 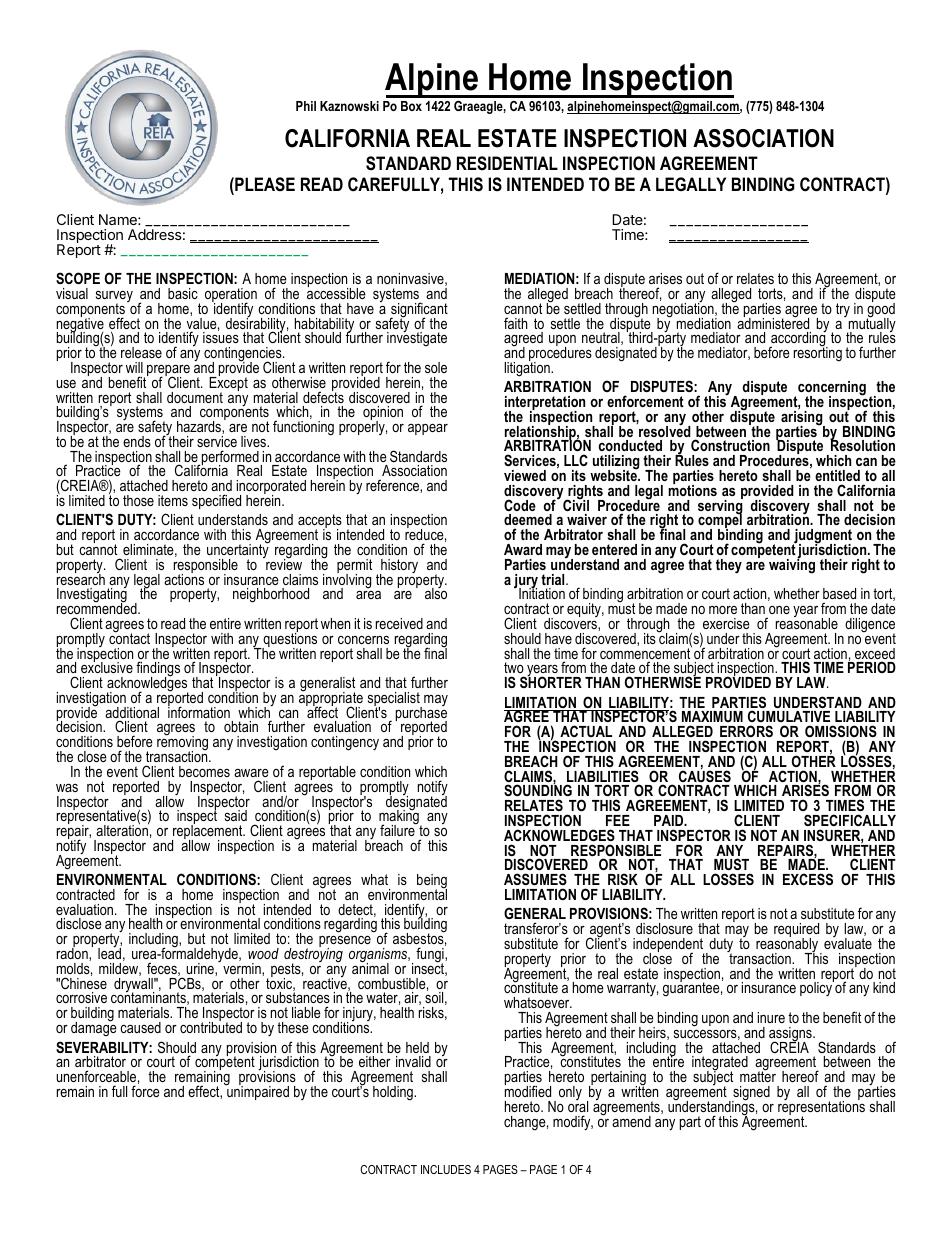 I want to click on Phil, so click(x=306, y=106).
